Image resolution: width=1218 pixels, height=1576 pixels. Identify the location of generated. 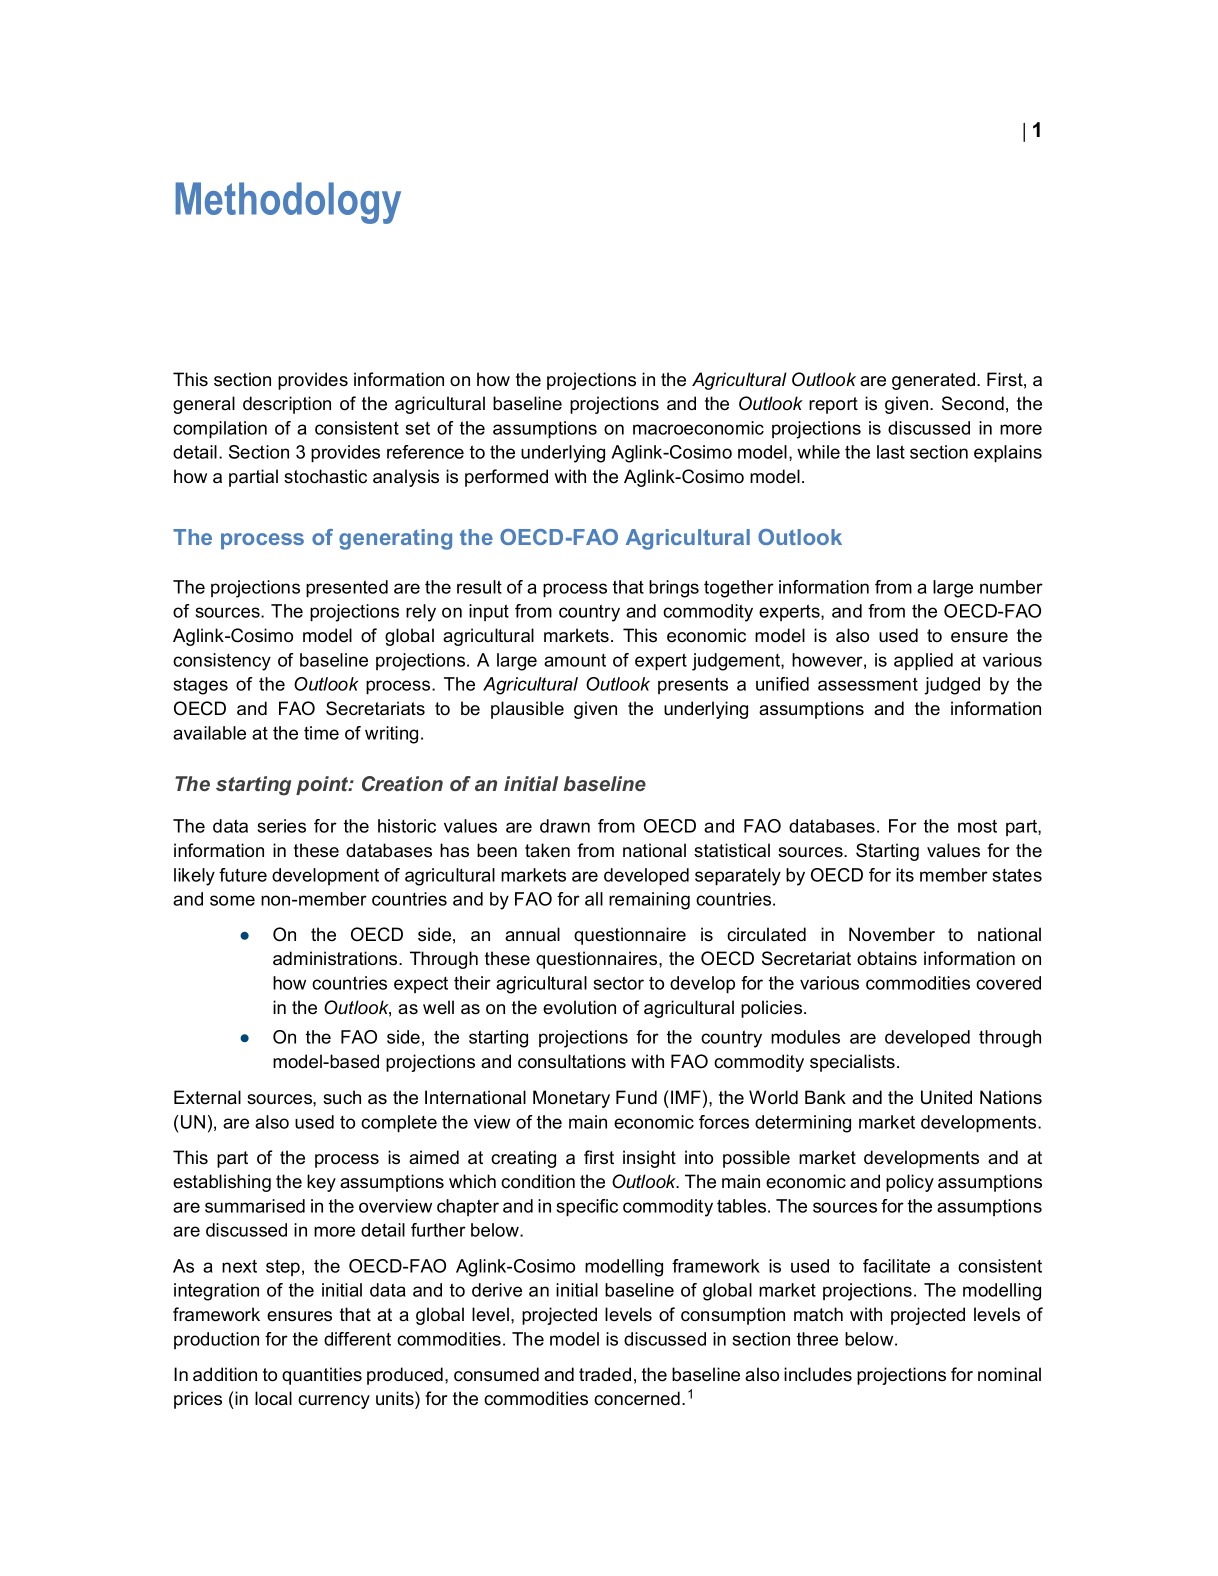
(933, 381).
